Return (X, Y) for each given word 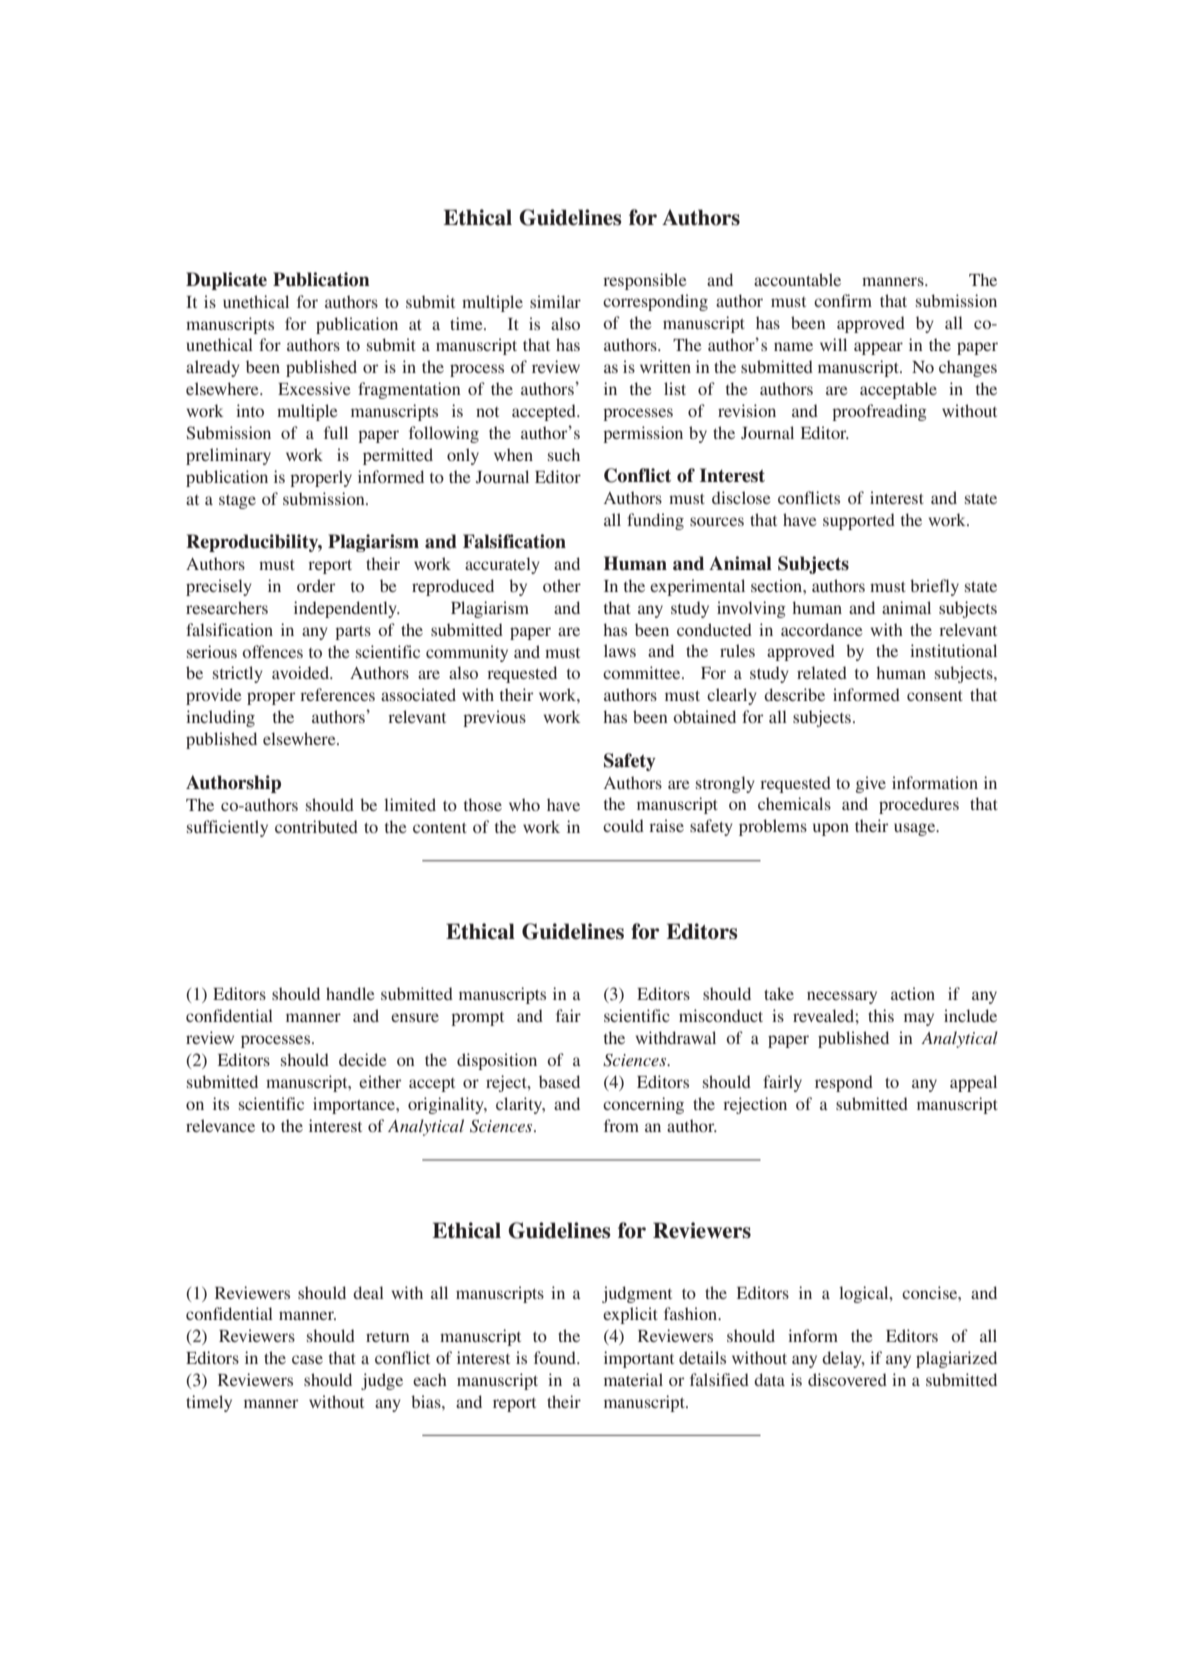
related (822, 672)
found (556, 1357)
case (307, 1359)
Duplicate (226, 281)
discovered (847, 1379)
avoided (302, 672)
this (881, 1015)
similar (555, 301)
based (559, 1081)
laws (620, 650)
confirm (843, 300)
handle (350, 993)
